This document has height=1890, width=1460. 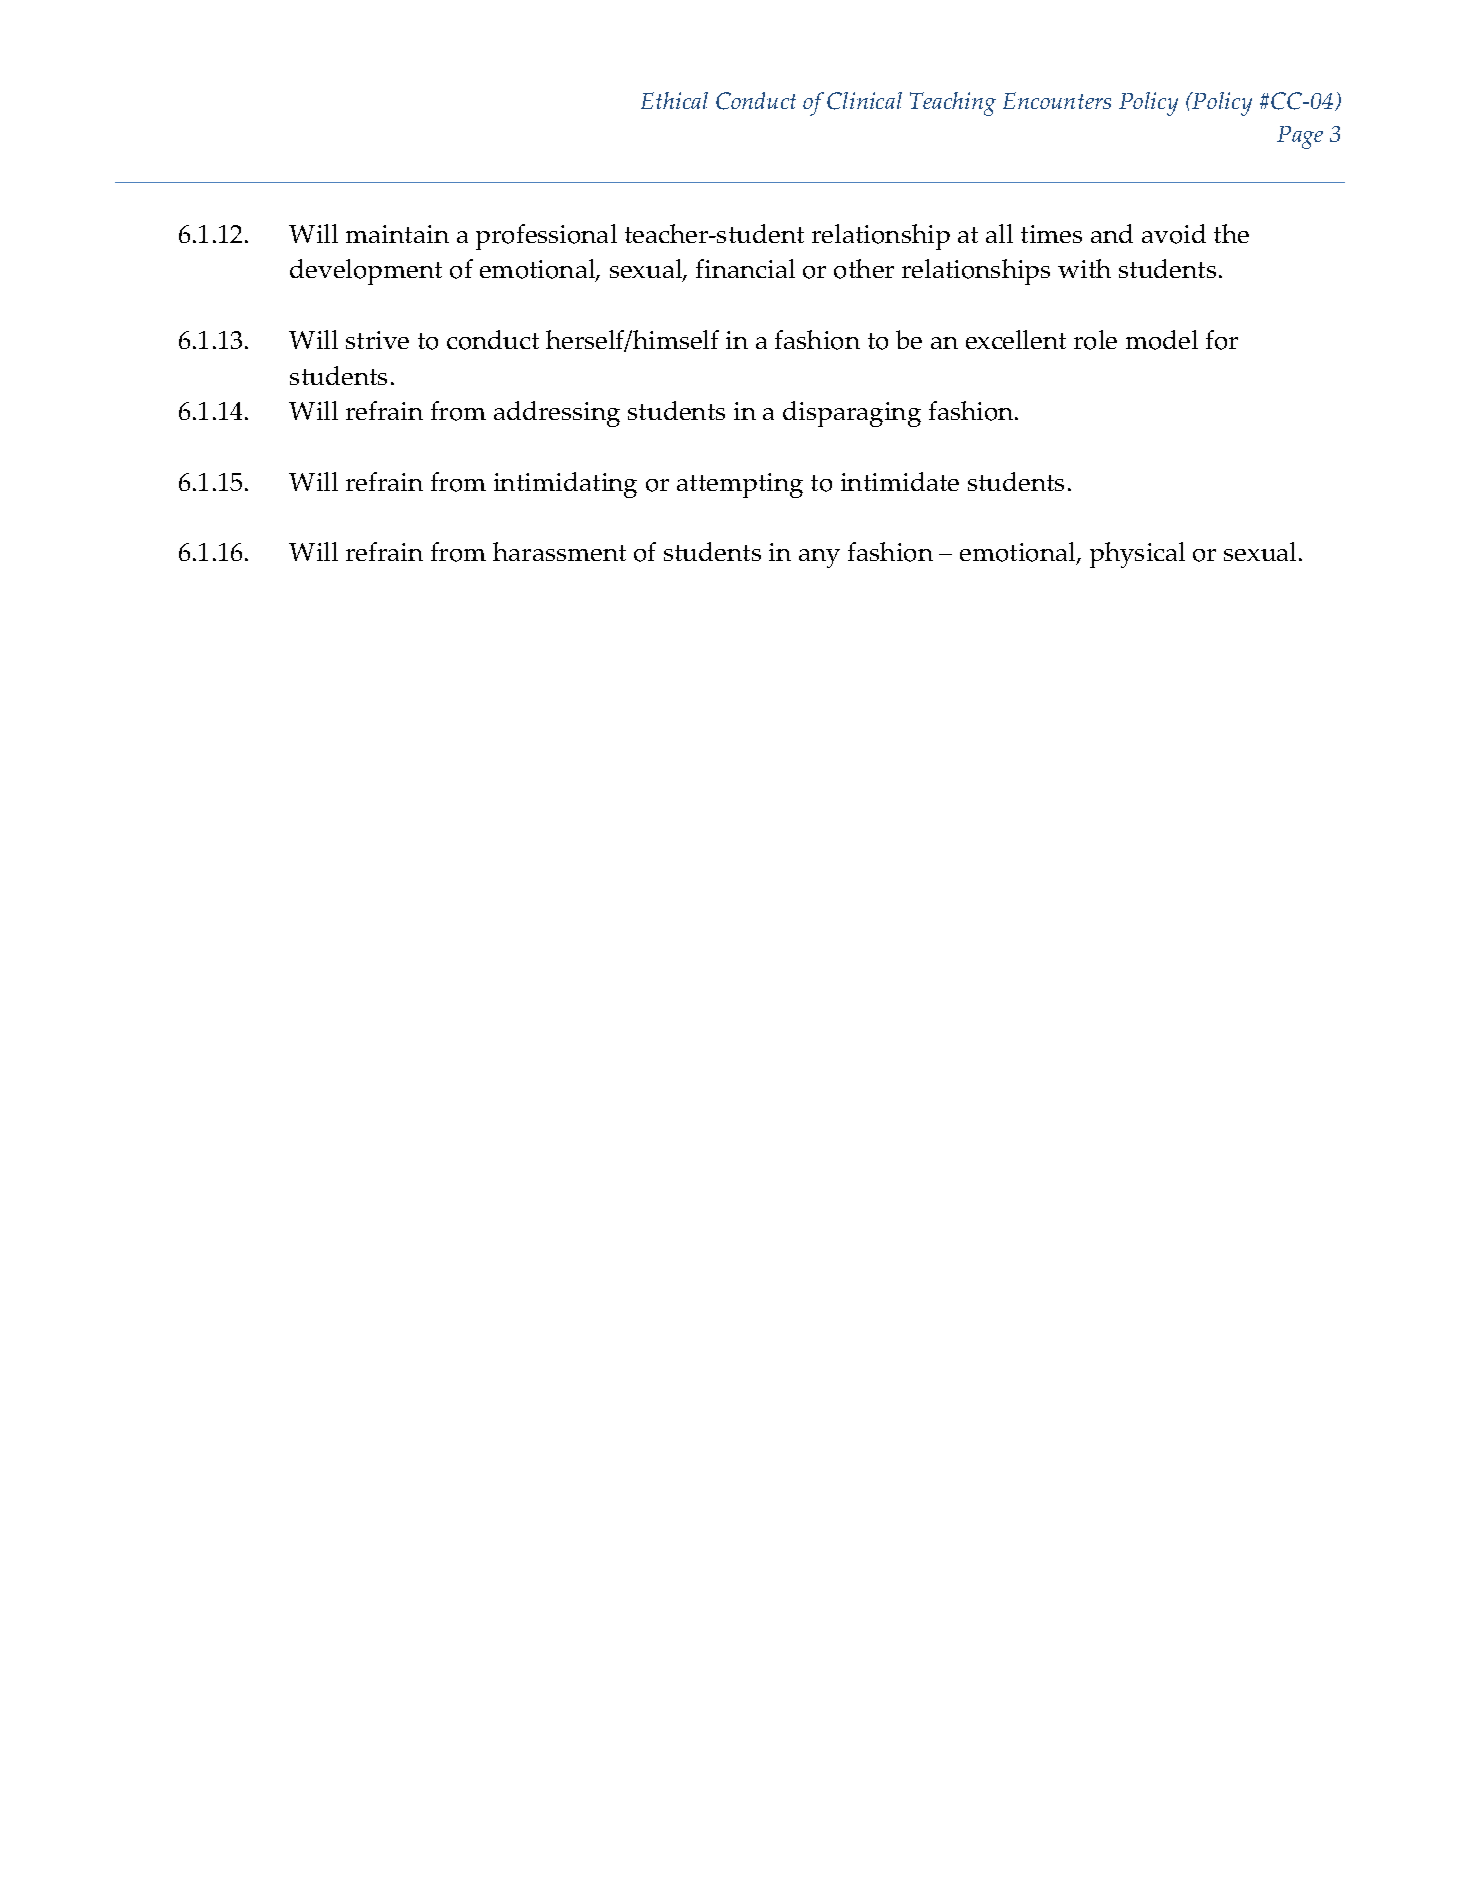 I want to click on harassment, so click(x=559, y=551).
